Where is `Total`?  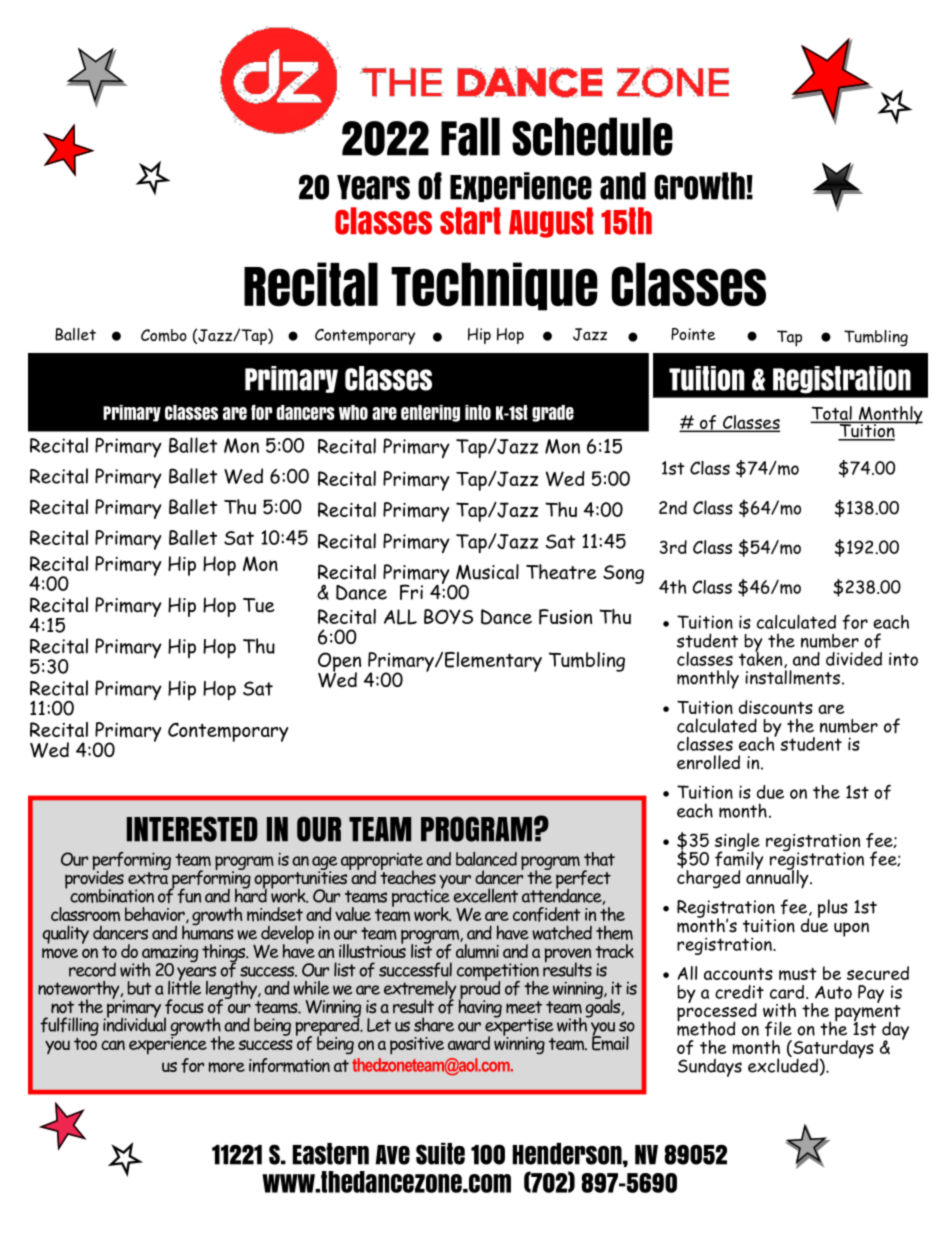
Total is located at coordinates (832, 414).
